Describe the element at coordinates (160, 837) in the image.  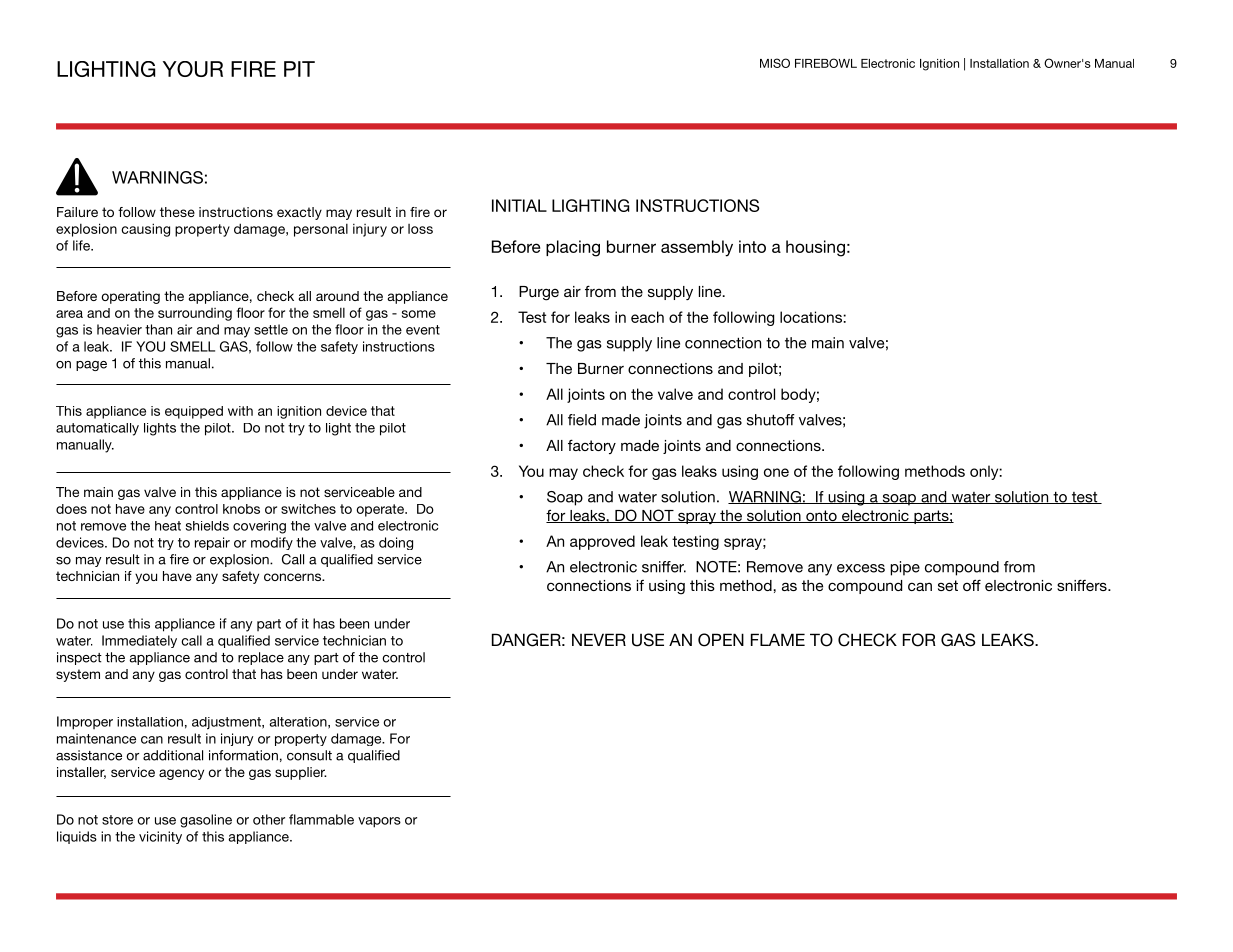
I see `vicinity` at that location.
